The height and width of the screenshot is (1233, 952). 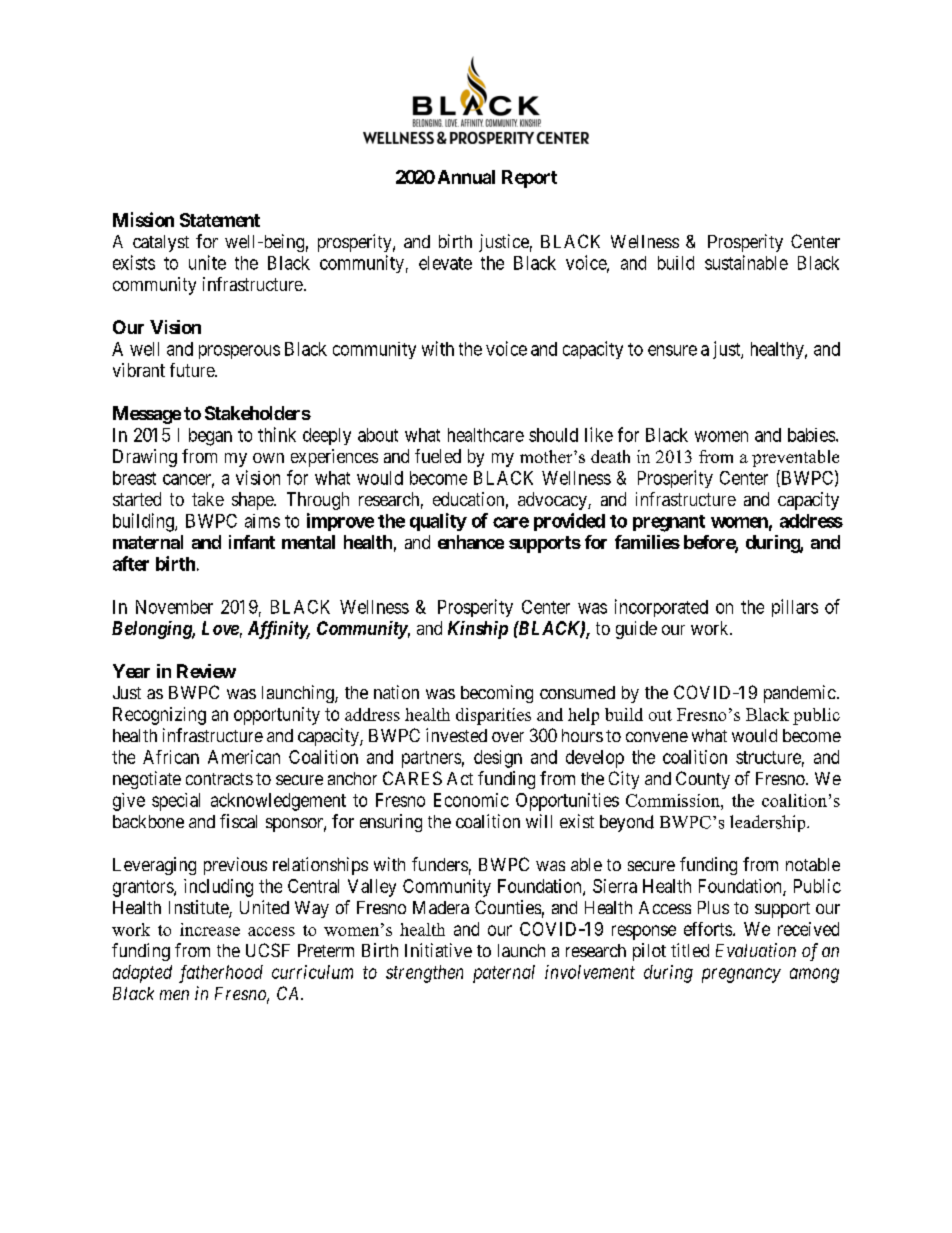 I want to click on ensure, so click(x=672, y=350).
